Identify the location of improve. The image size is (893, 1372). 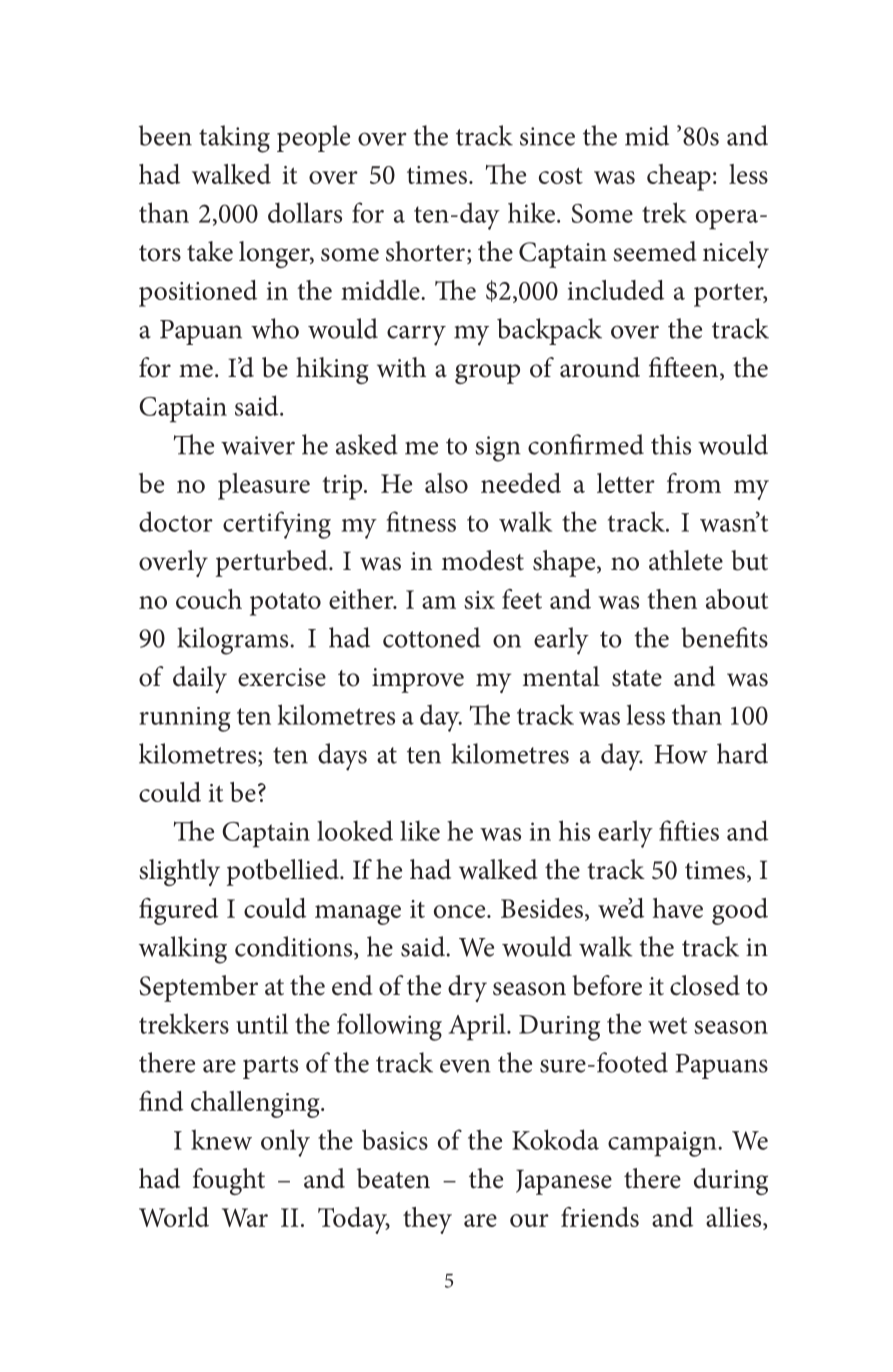
(418, 680).
